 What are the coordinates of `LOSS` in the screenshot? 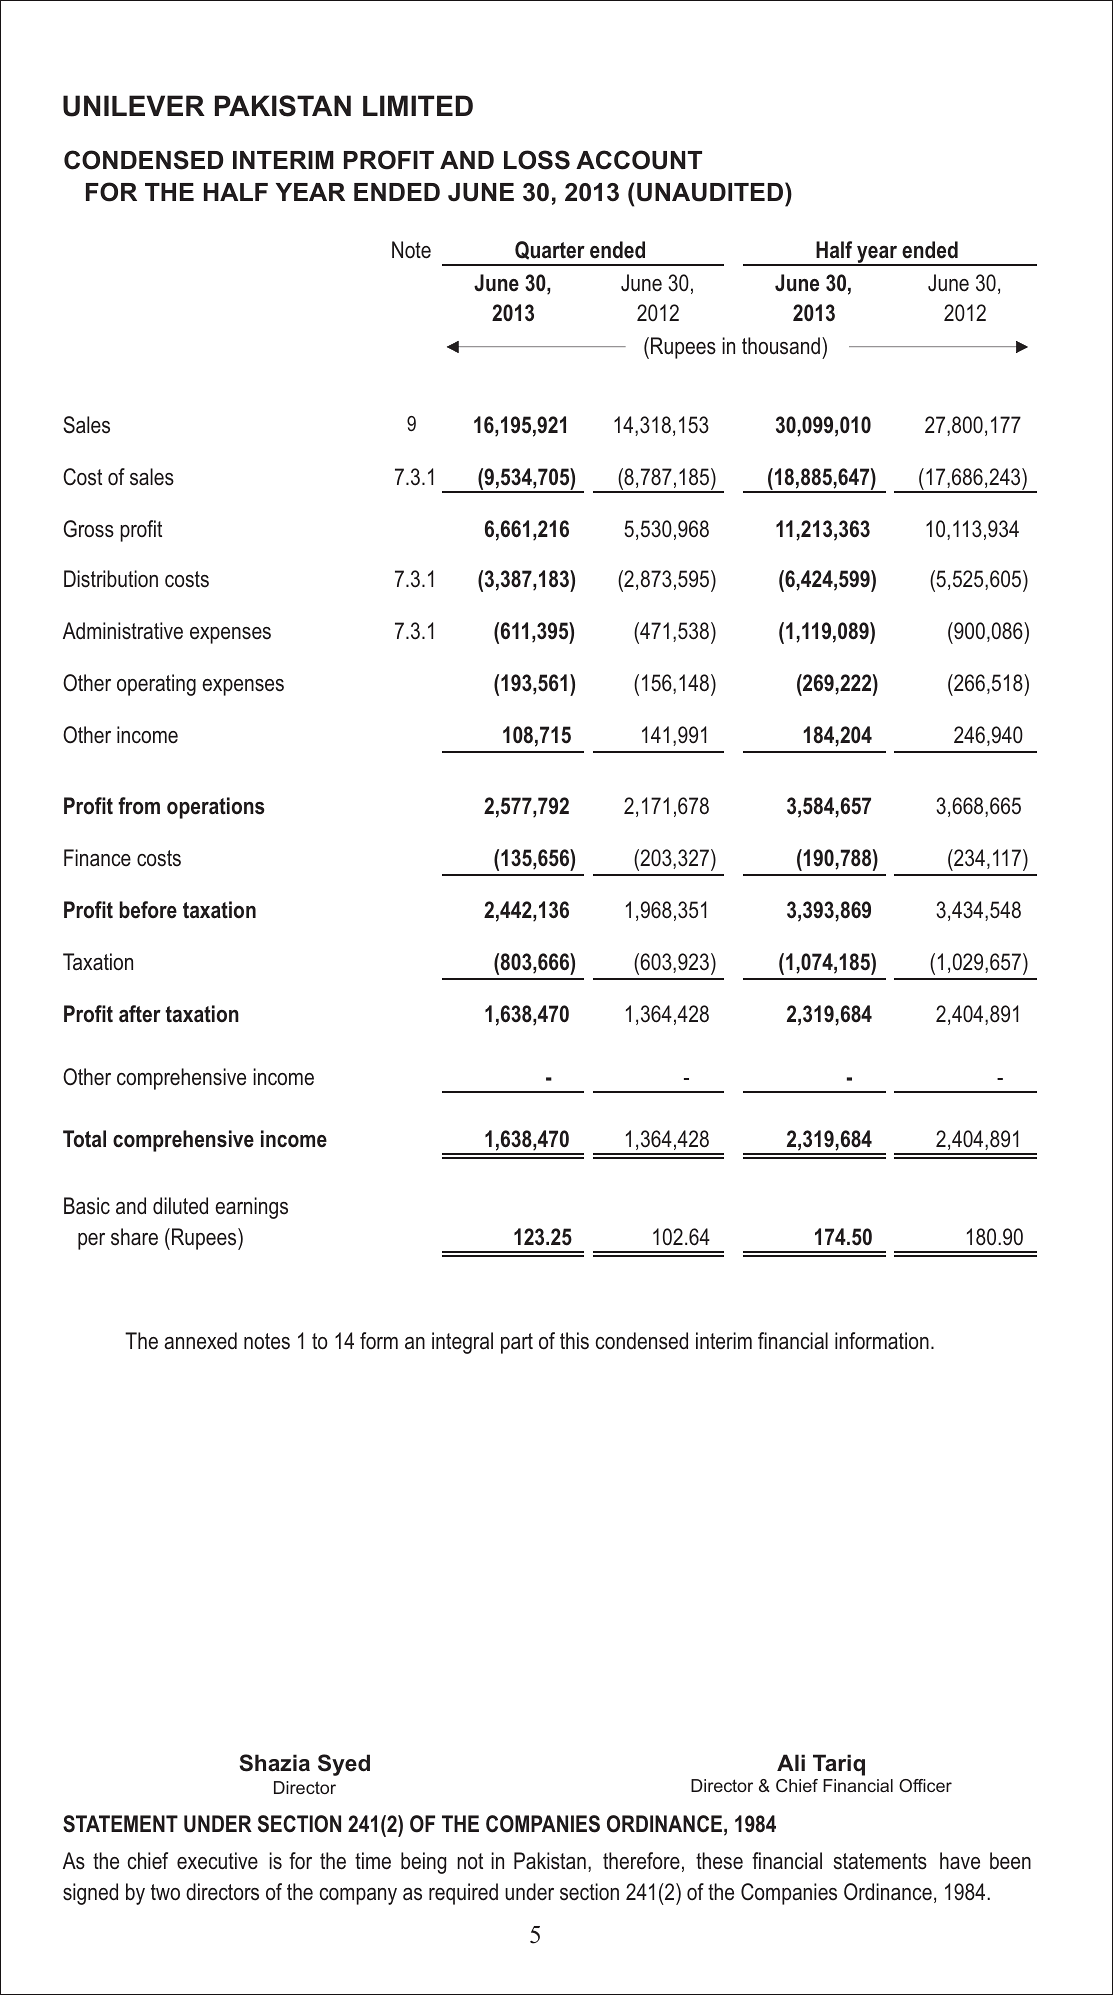 It's located at (537, 160).
